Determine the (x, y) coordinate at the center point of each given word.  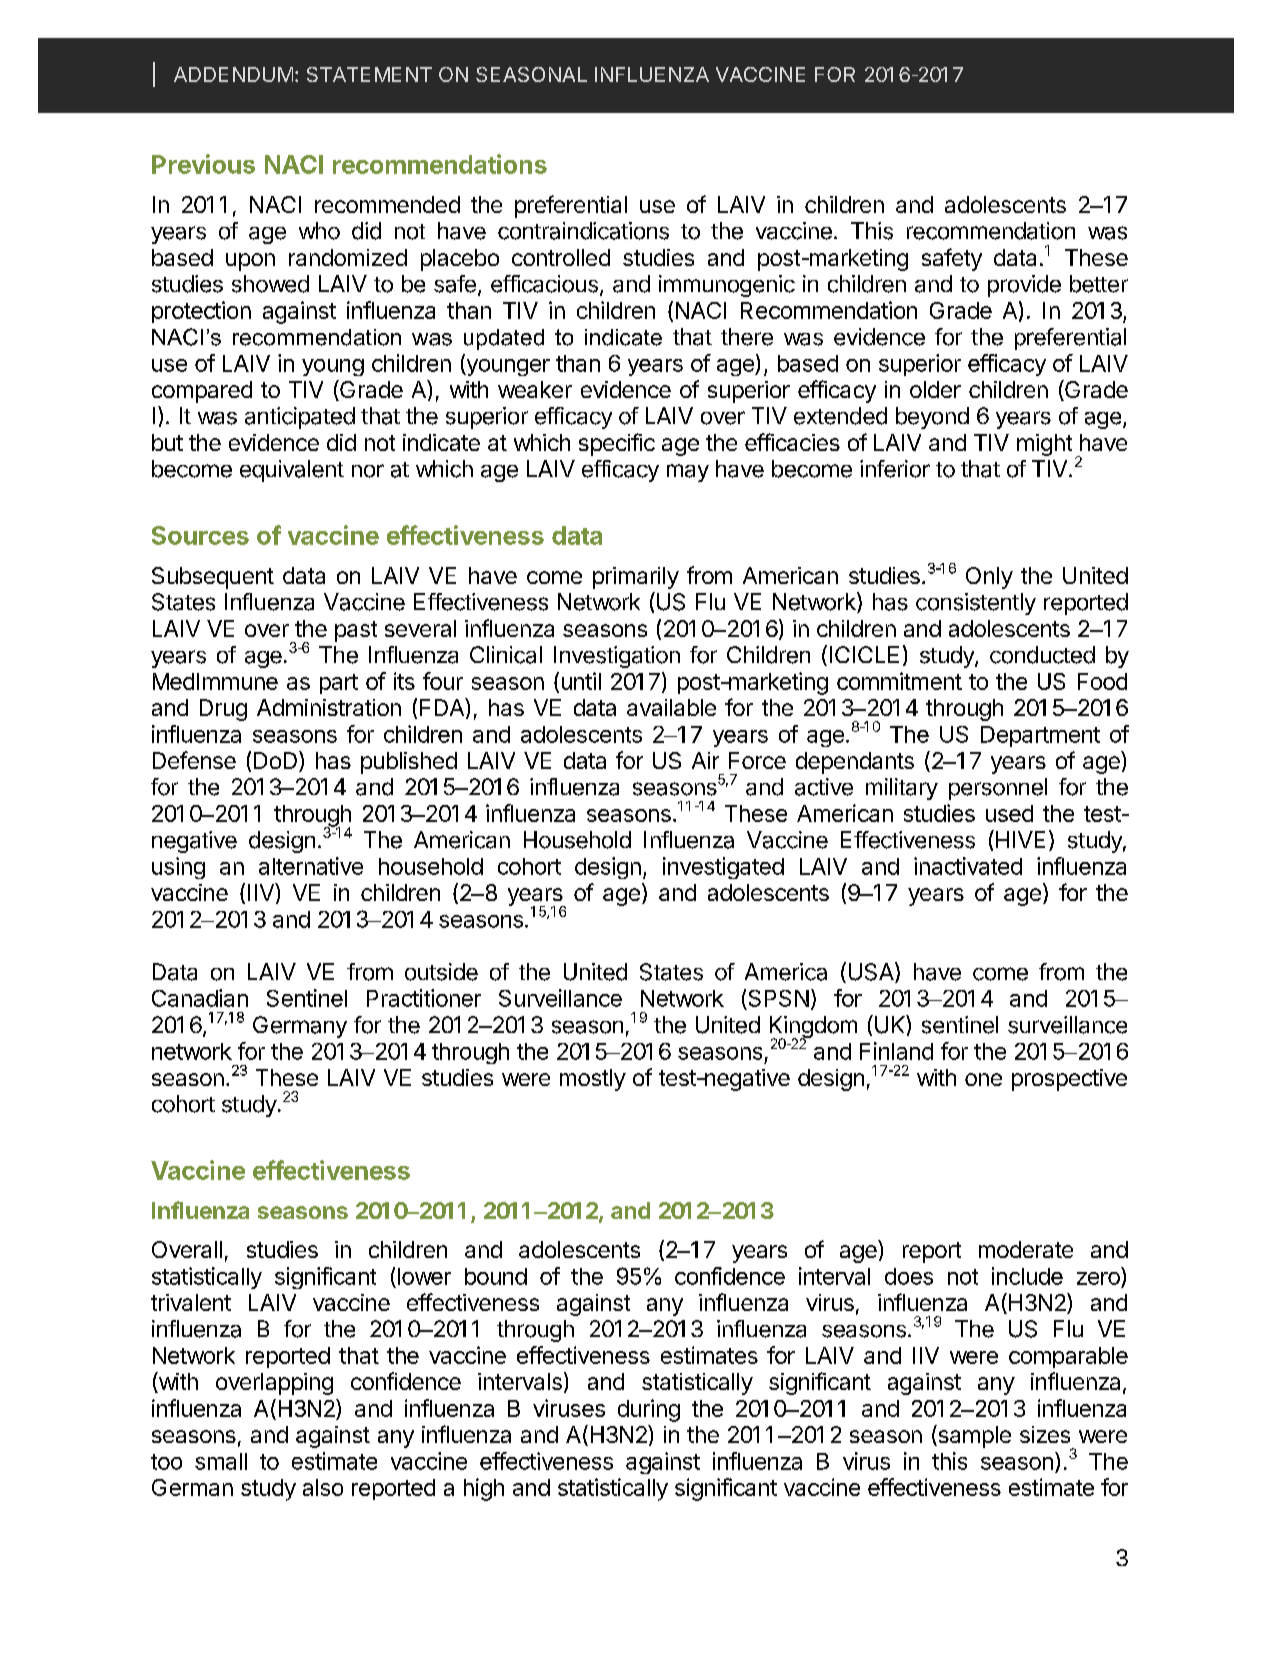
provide (1024, 286)
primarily (636, 578)
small (221, 1461)
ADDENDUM (233, 74)
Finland (896, 1051)
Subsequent (213, 578)
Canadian (200, 998)
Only (989, 578)
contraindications (583, 231)
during (649, 1410)
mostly (593, 1080)
